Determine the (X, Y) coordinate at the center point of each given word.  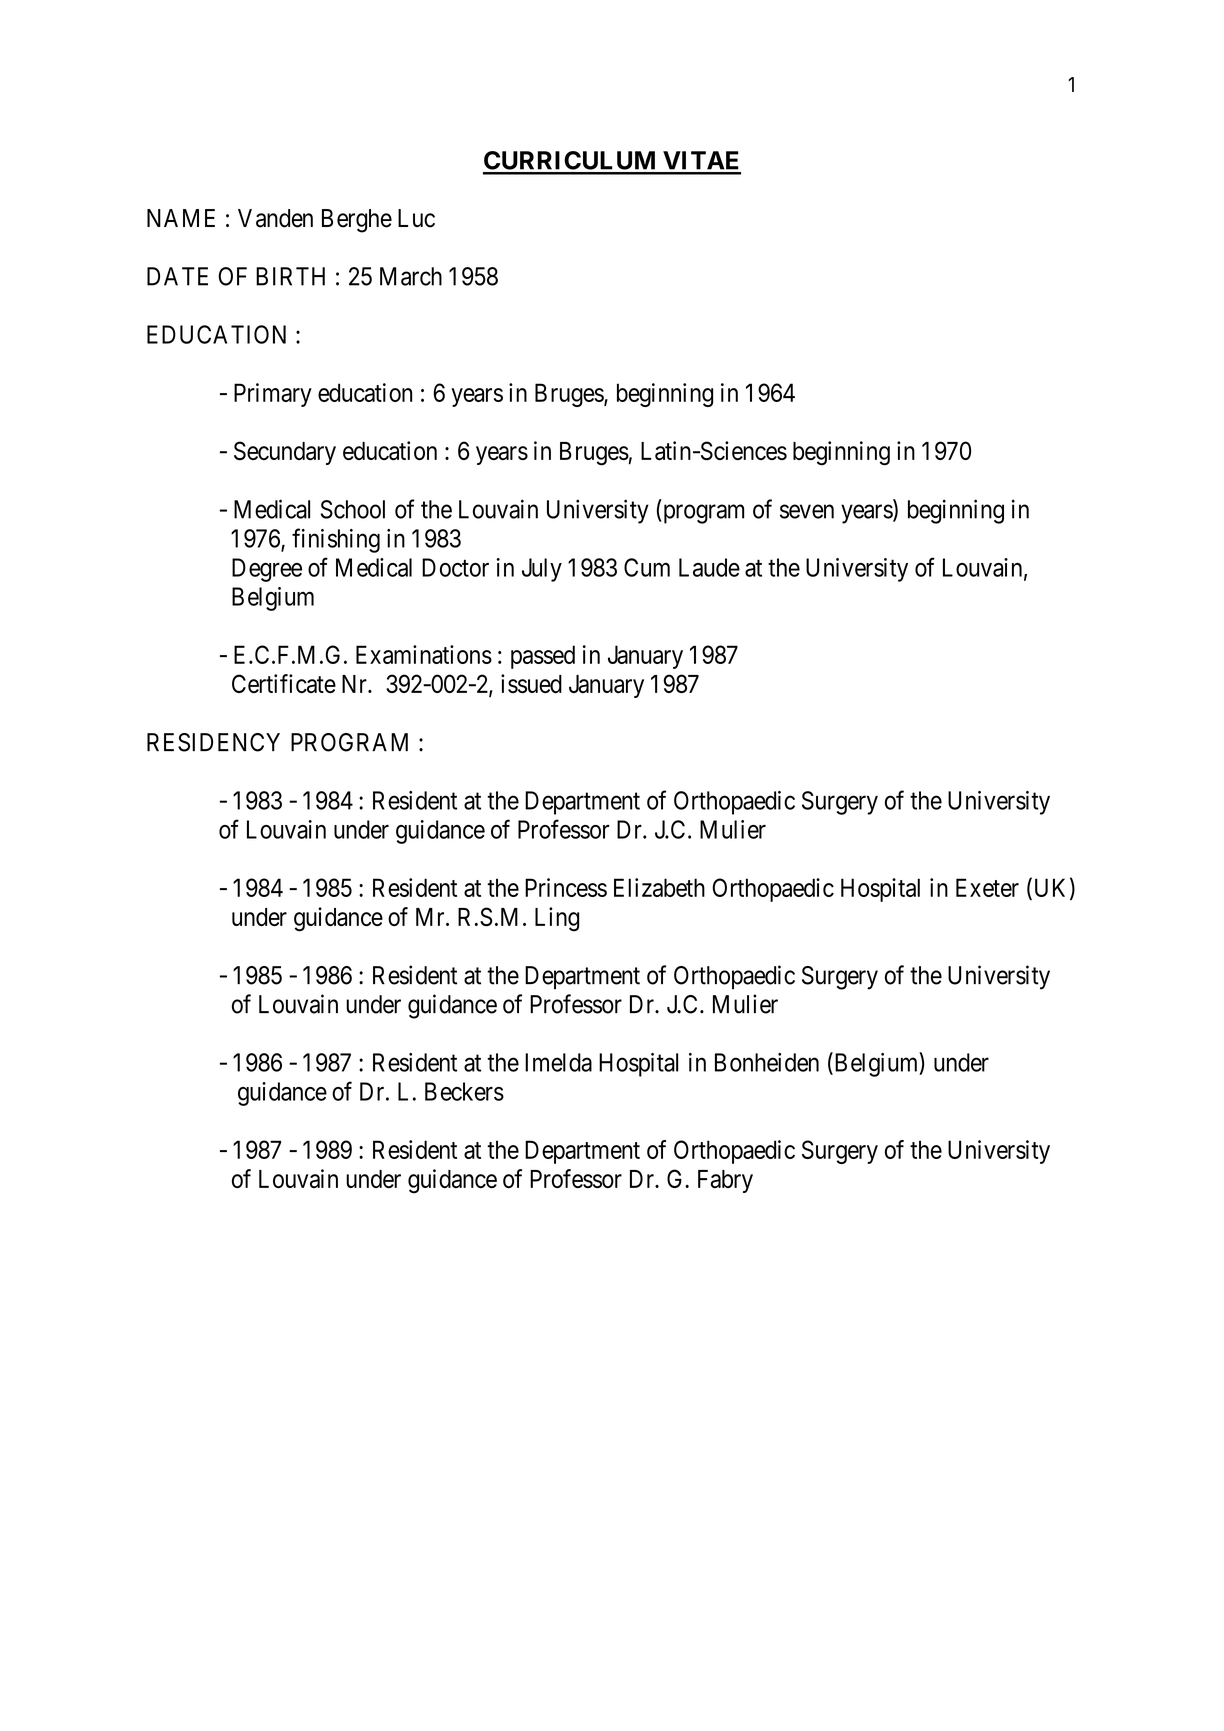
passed (543, 657)
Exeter (987, 887)
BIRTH (290, 276)
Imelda (558, 1062)
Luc (416, 218)
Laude (709, 567)
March (411, 276)
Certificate (284, 683)
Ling (557, 919)
